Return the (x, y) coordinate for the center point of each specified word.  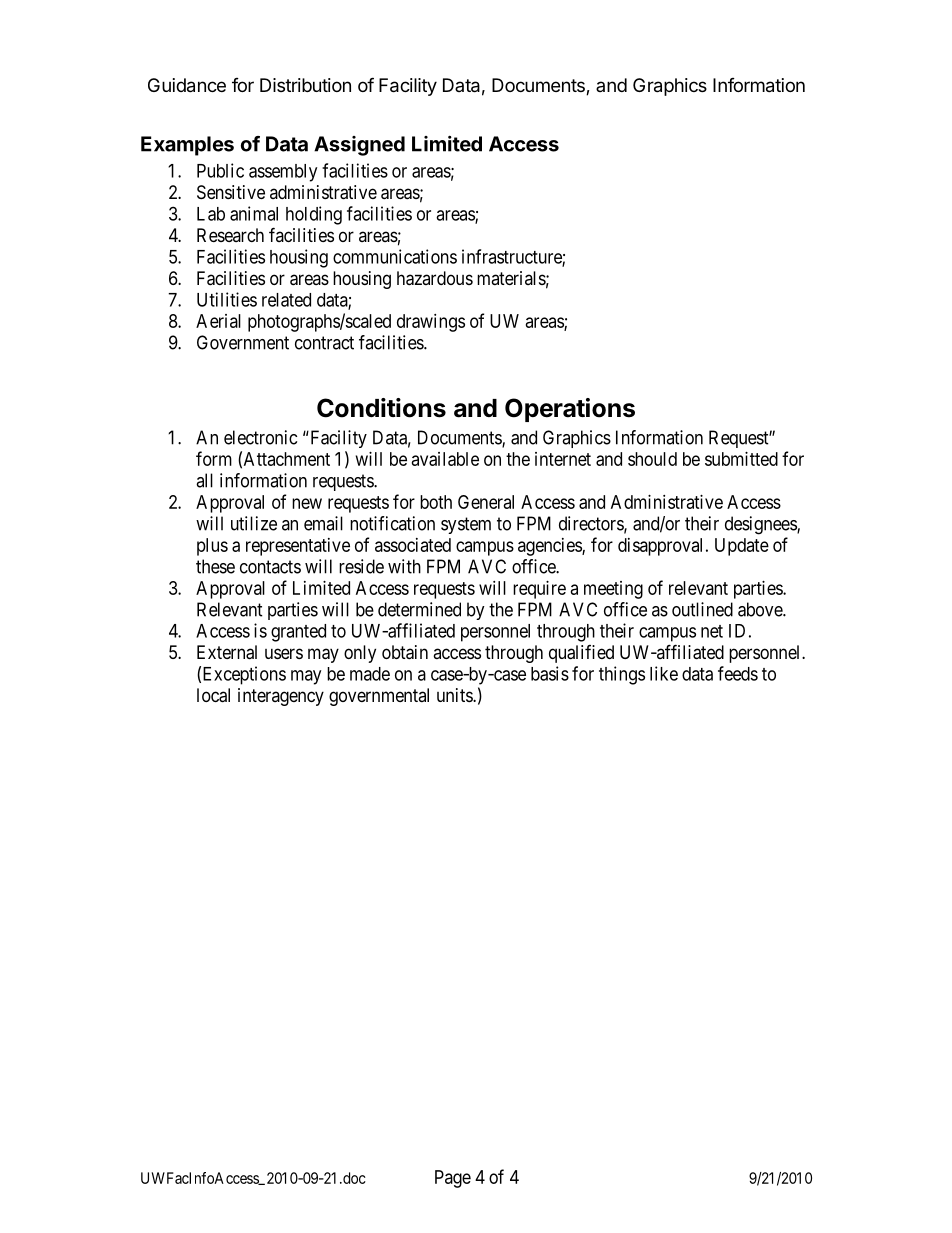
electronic (260, 437)
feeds (738, 673)
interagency (281, 697)
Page (453, 1179)
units (455, 695)
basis (550, 673)
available (445, 459)
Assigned (359, 146)
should (652, 459)
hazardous (435, 278)
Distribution (305, 85)
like (664, 673)
